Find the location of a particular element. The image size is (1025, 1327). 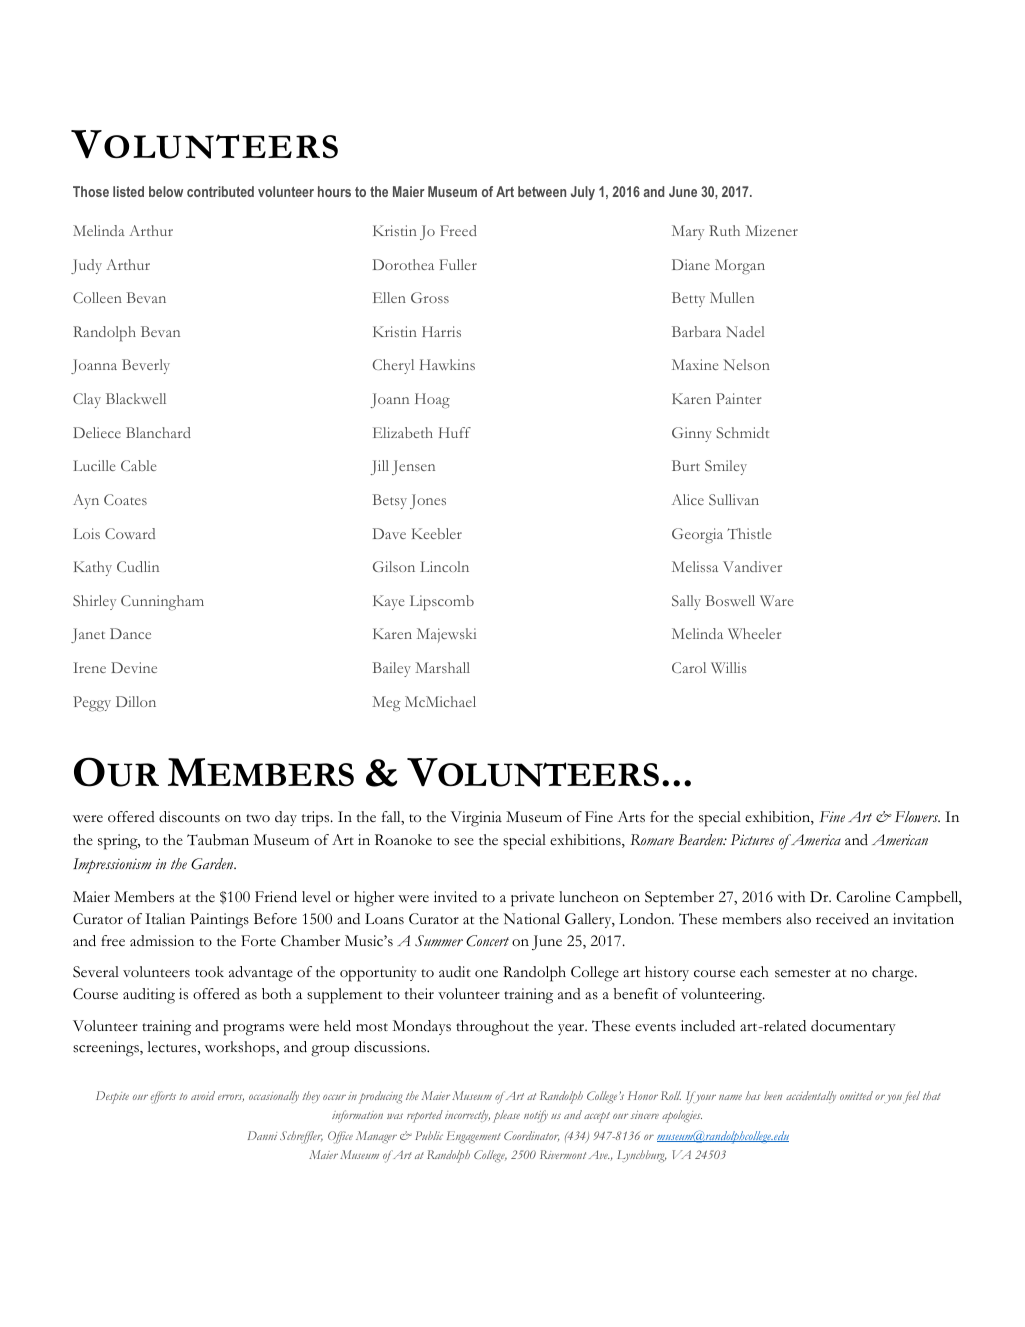

Virginia is located at coordinates (476, 819).
